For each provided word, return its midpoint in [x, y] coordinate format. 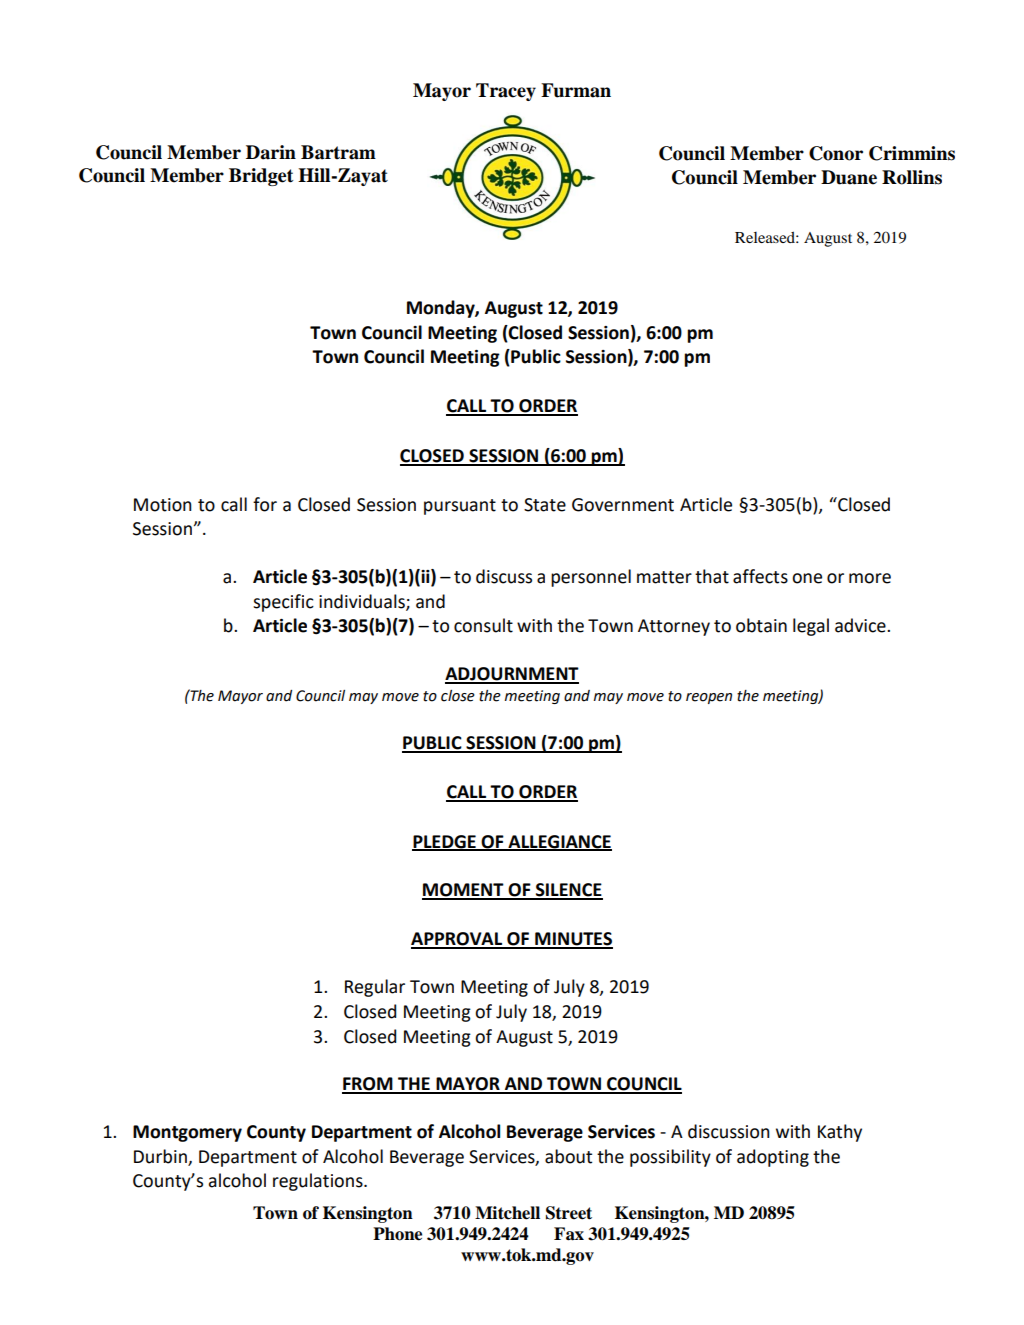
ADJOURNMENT [512, 675]
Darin [271, 152]
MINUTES [573, 940]
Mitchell [507, 1213]
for [265, 504]
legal [811, 627]
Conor [836, 153]
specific [283, 603]
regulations [319, 1182]
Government [623, 505]
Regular [375, 988]
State [545, 505]
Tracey [506, 92]
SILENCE [568, 891]
